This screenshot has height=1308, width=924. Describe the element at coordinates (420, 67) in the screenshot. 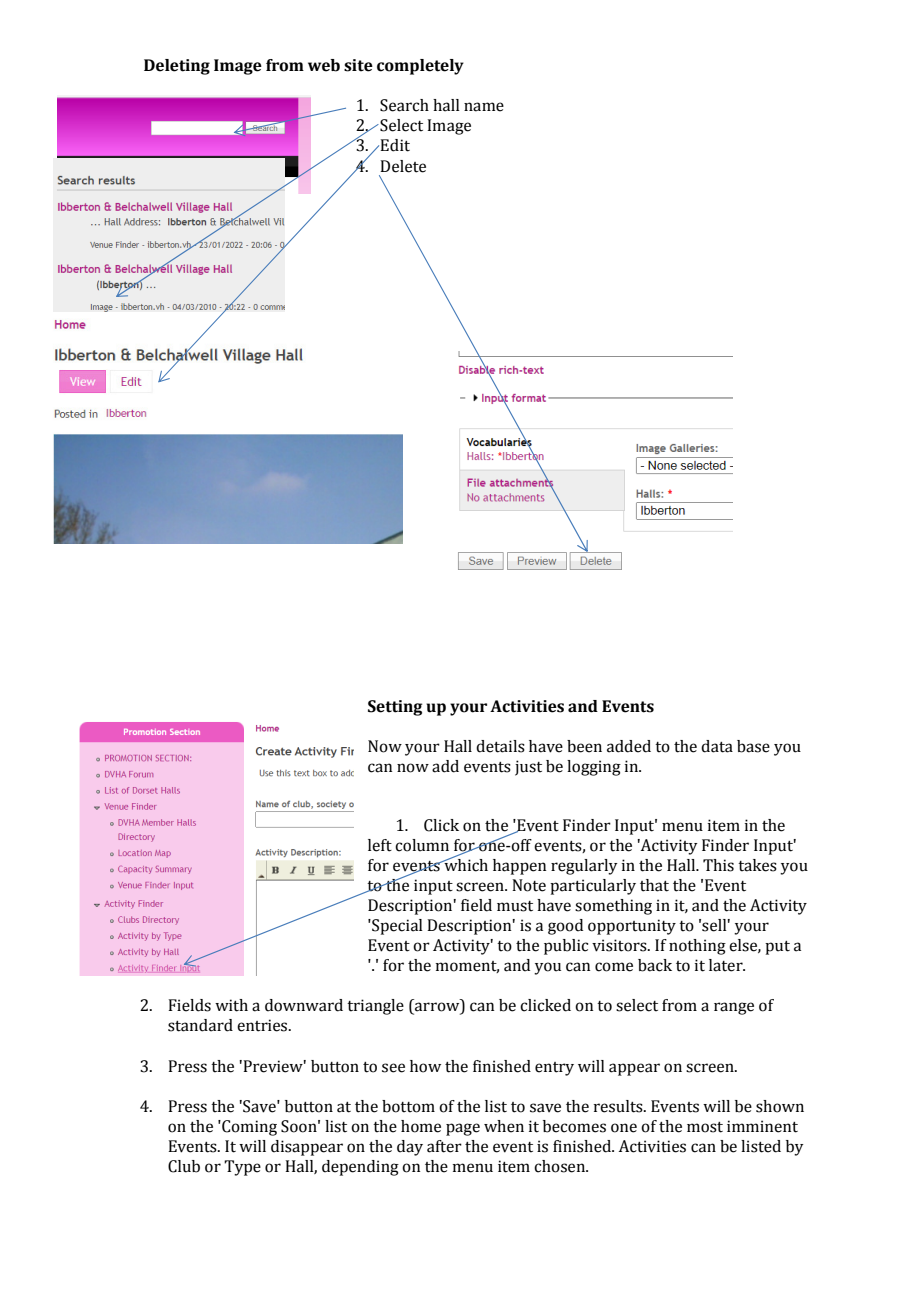

I see `completely` at that location.
